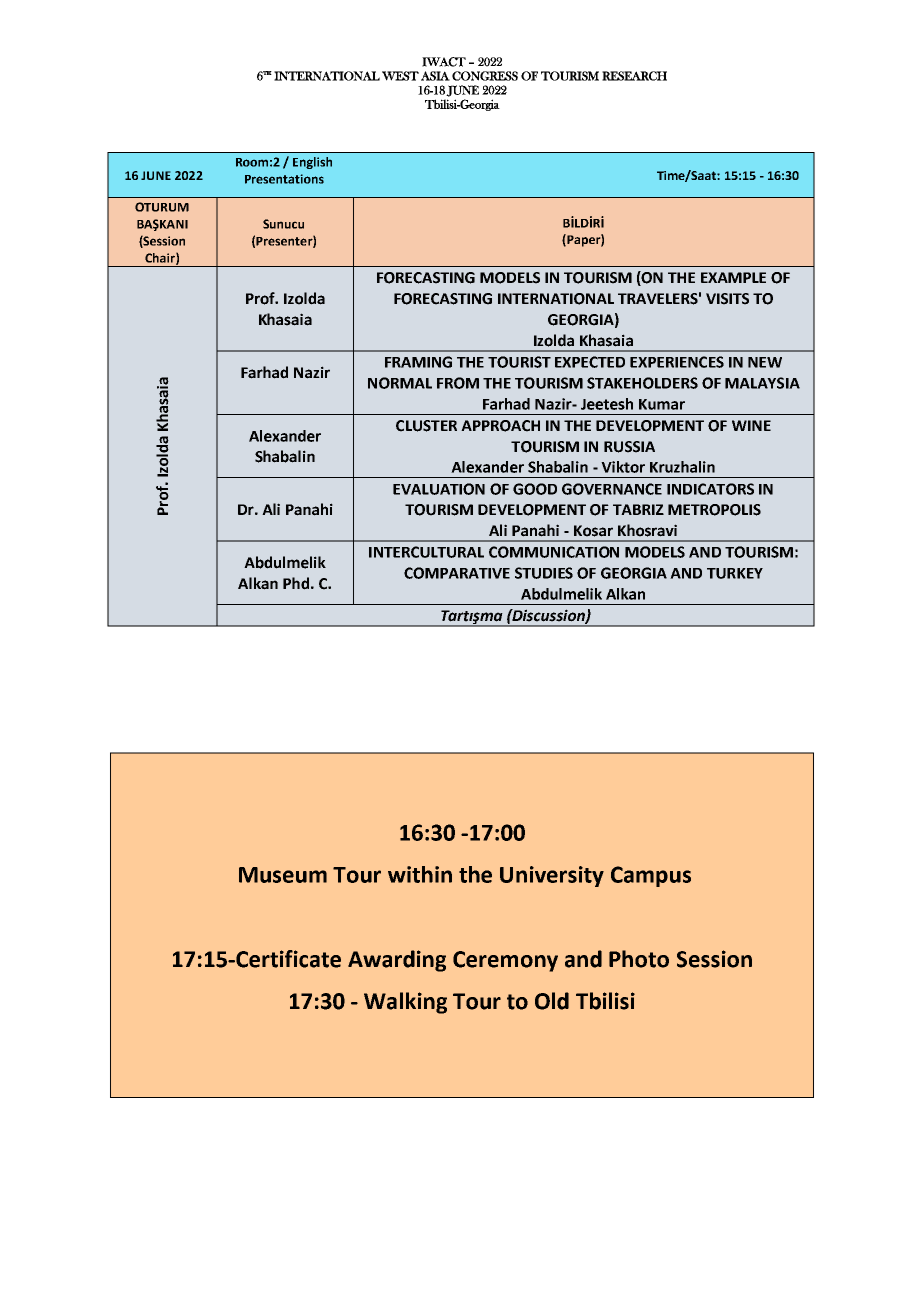 Image resolution: width=924 pixels, height=1308 pixels. What do you see at coordinates (400, 383) in the screenshot?
I see `NORMAL` at bounding box center [400, 383].
